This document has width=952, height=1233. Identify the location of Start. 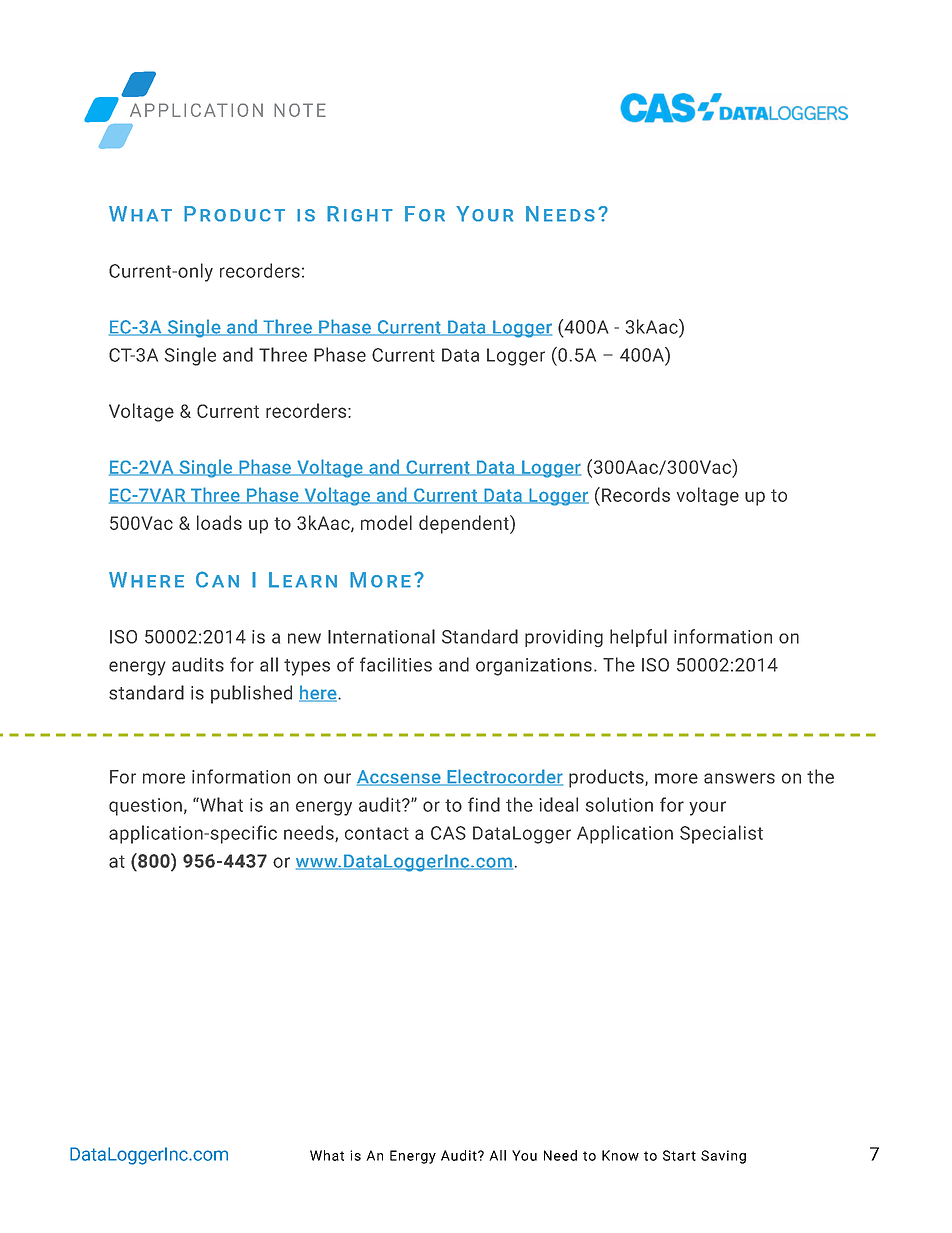
(679, 1155).
